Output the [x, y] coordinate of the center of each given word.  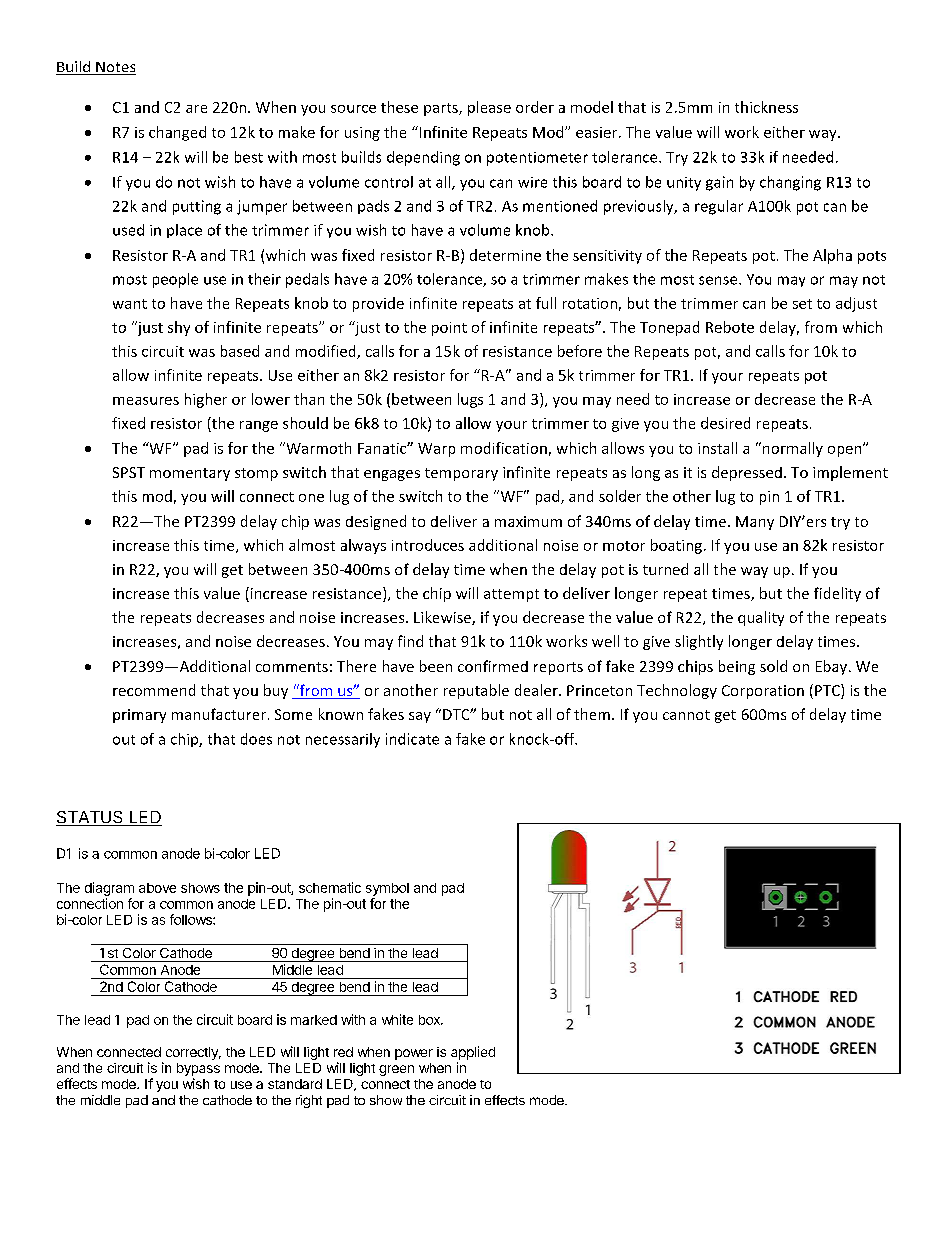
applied [473, 1053]
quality [761, 618]
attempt [511, 595]
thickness [766, 107]
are [196, 109]
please [489, 108]
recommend [154, 690]
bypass [198, 1071]
